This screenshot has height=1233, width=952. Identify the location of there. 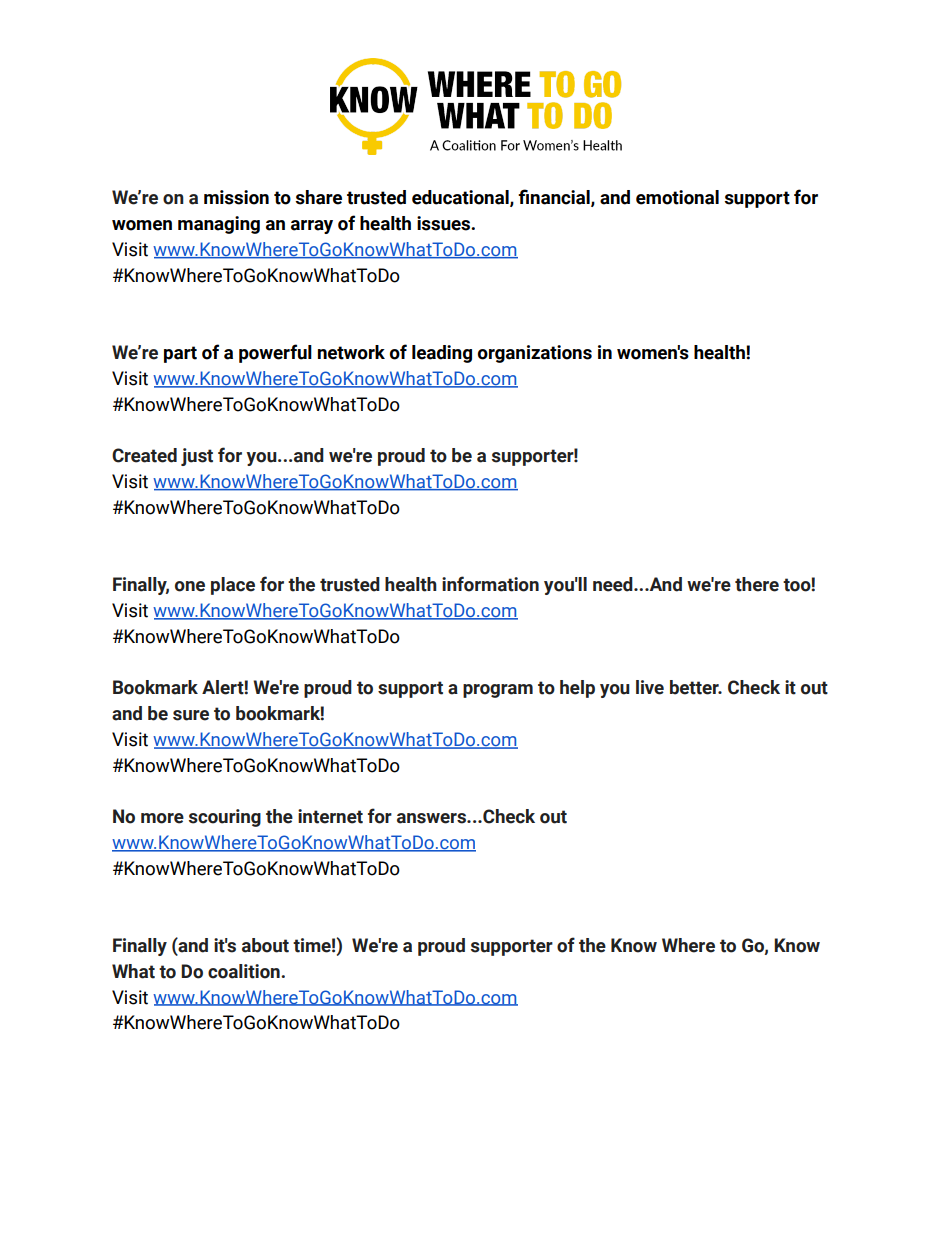
(757, 584).
